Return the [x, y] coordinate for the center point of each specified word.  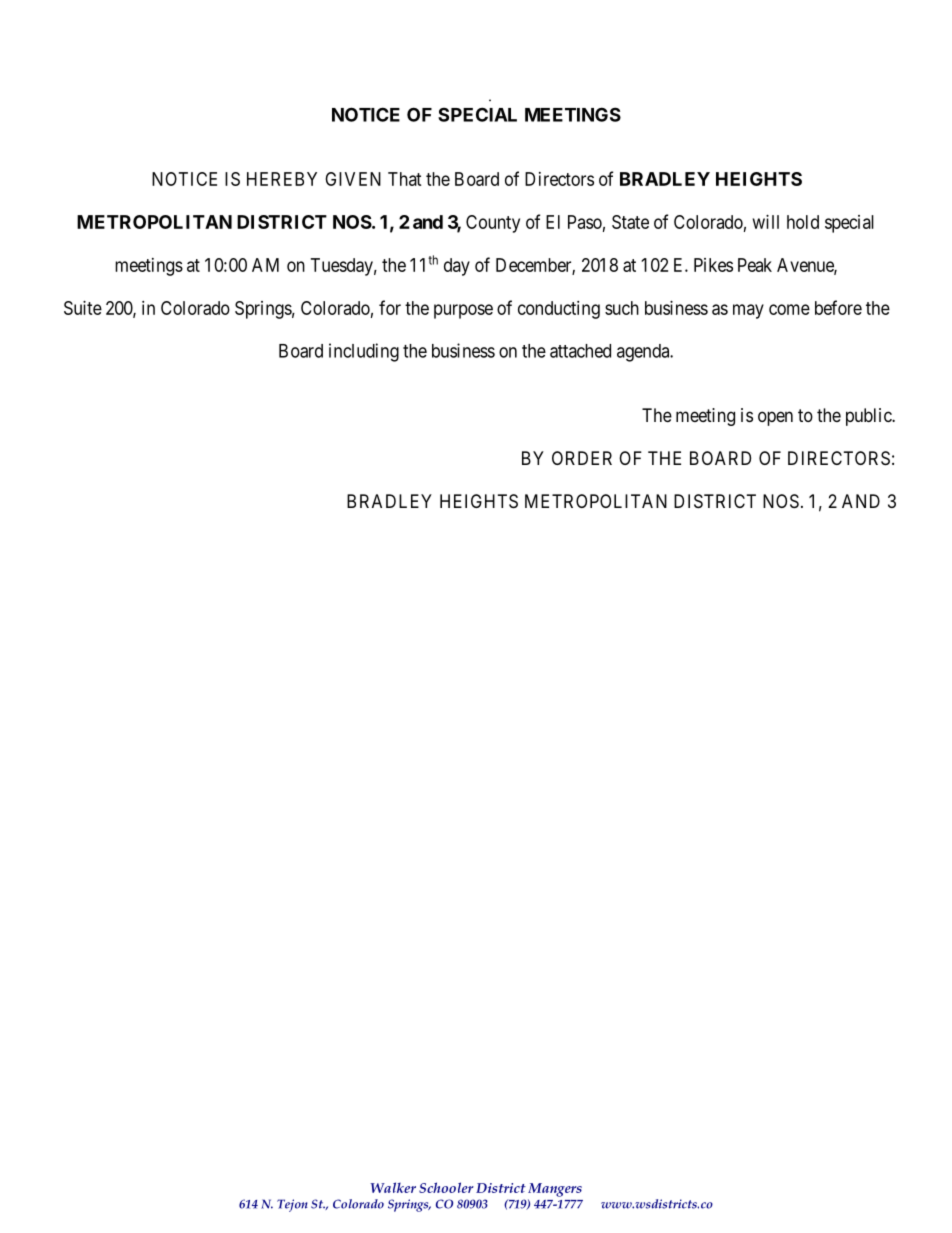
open [775, 418]
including [364, 352]
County [493, 224]
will [766, 222]
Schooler [446, 1187]
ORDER [582, 458]
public [869, 417]
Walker [393, 1187]
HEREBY [282, 179]
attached [580, 351]
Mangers [555, 1190]
